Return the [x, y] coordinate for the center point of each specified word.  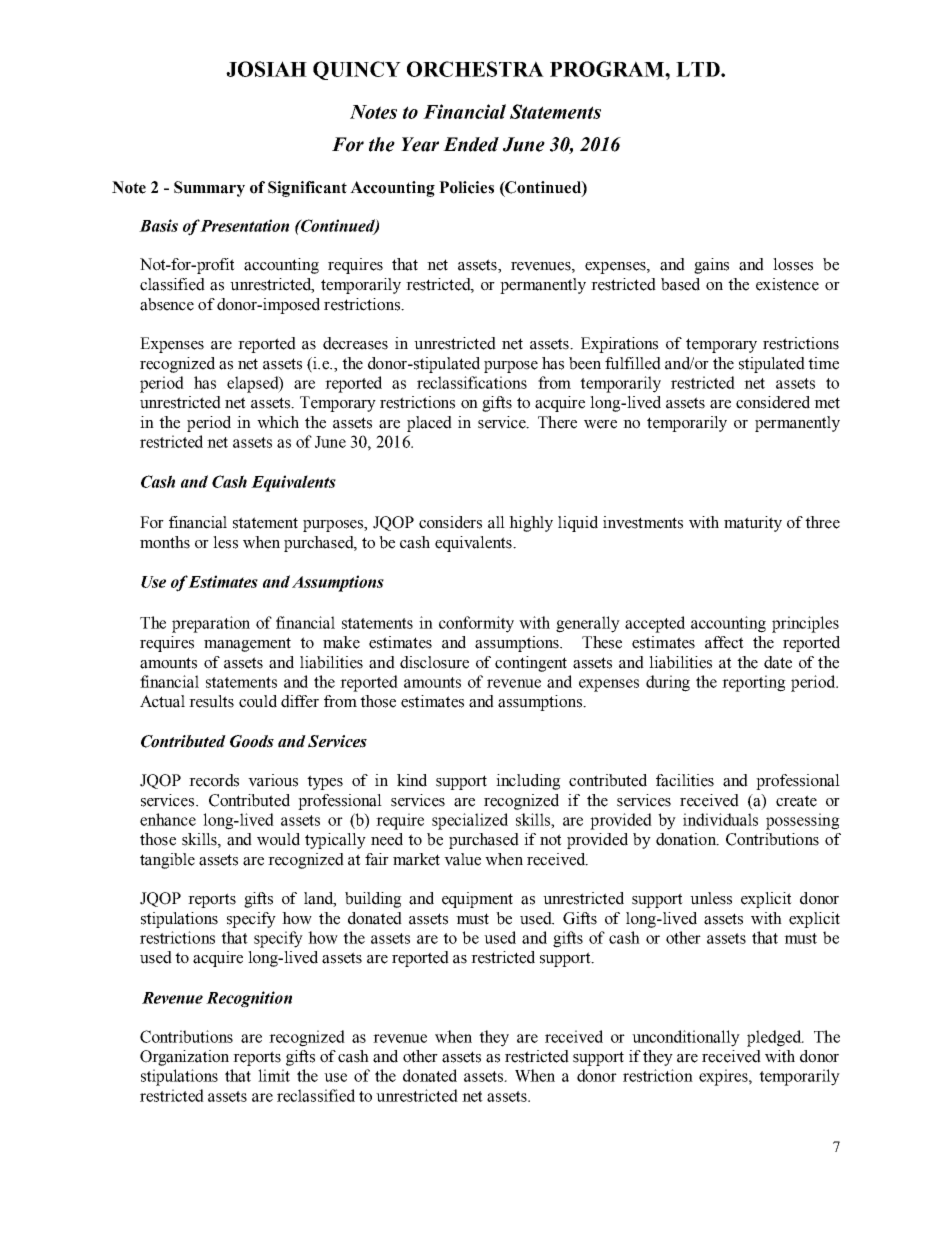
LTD [699, 69]
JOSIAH [266, 69]
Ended [471, 144]
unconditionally [686, 1038]
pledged [775, 1038]
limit [274, 1075]
